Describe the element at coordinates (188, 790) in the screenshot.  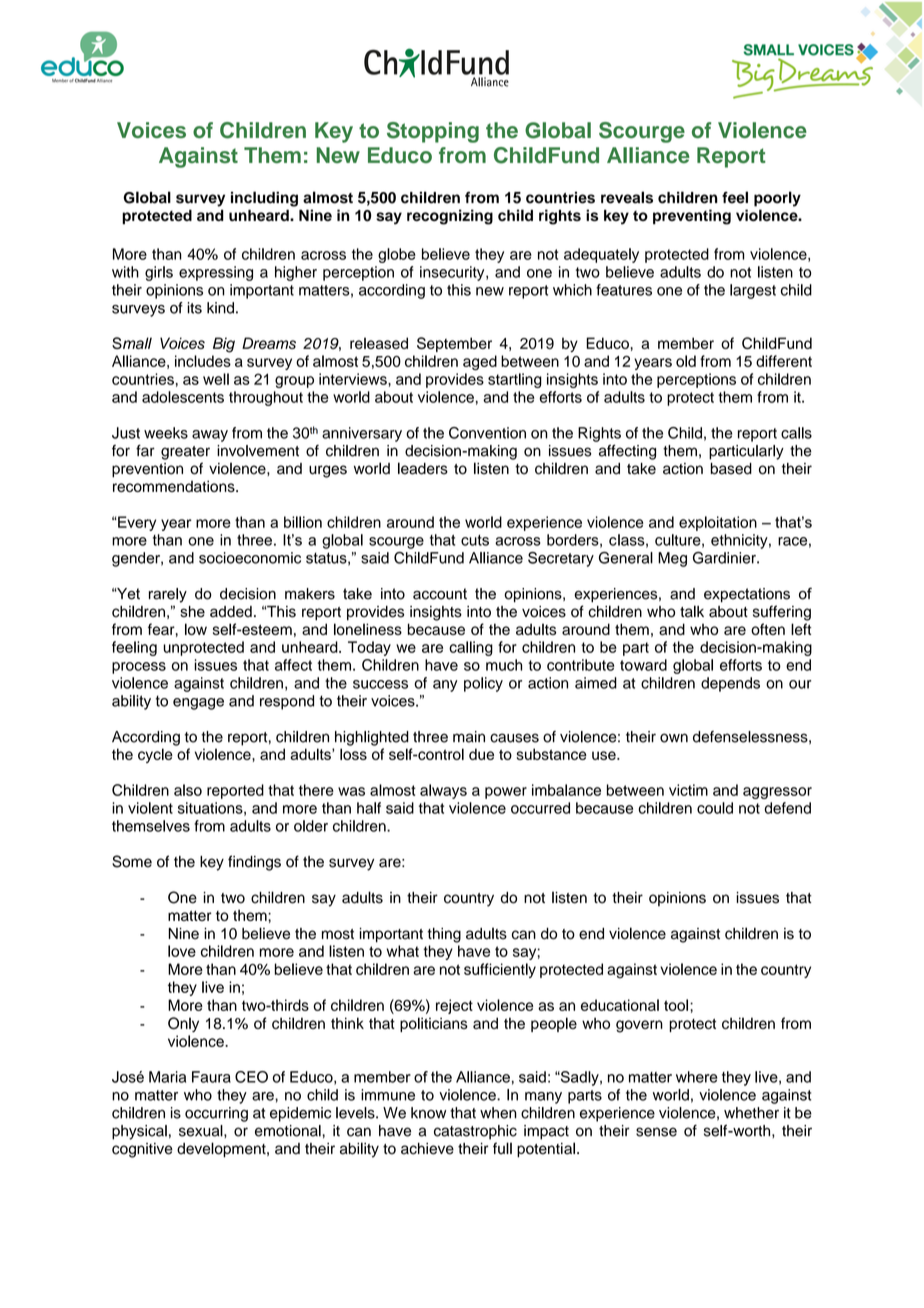
I see `also` at that location.
